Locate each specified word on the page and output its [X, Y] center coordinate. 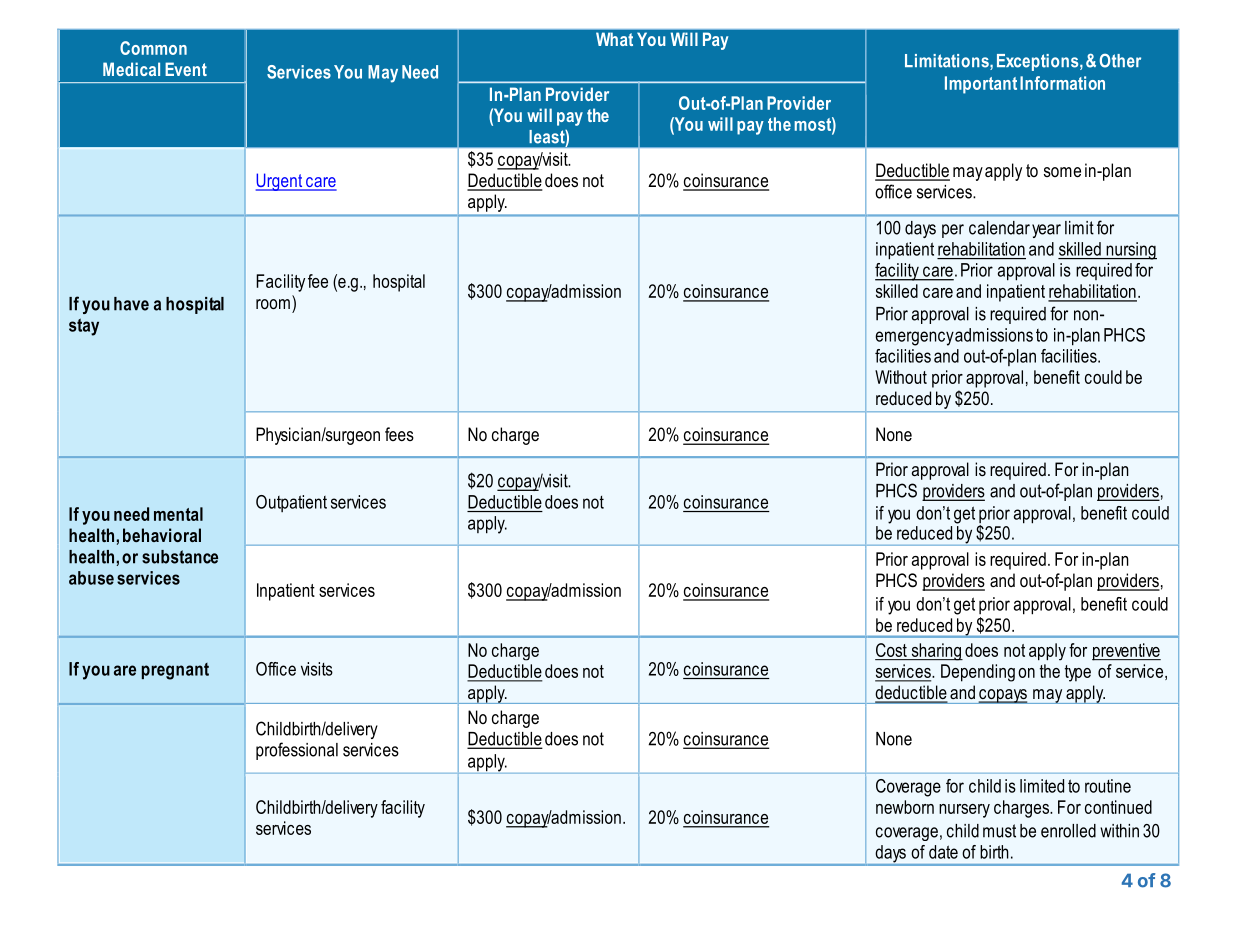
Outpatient [291, 503]
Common [153, 48]
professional [297, 751]
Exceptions [1039, 62]
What [614, 39]
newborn [905, 807]
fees [399, 434]
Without [901, 377]
